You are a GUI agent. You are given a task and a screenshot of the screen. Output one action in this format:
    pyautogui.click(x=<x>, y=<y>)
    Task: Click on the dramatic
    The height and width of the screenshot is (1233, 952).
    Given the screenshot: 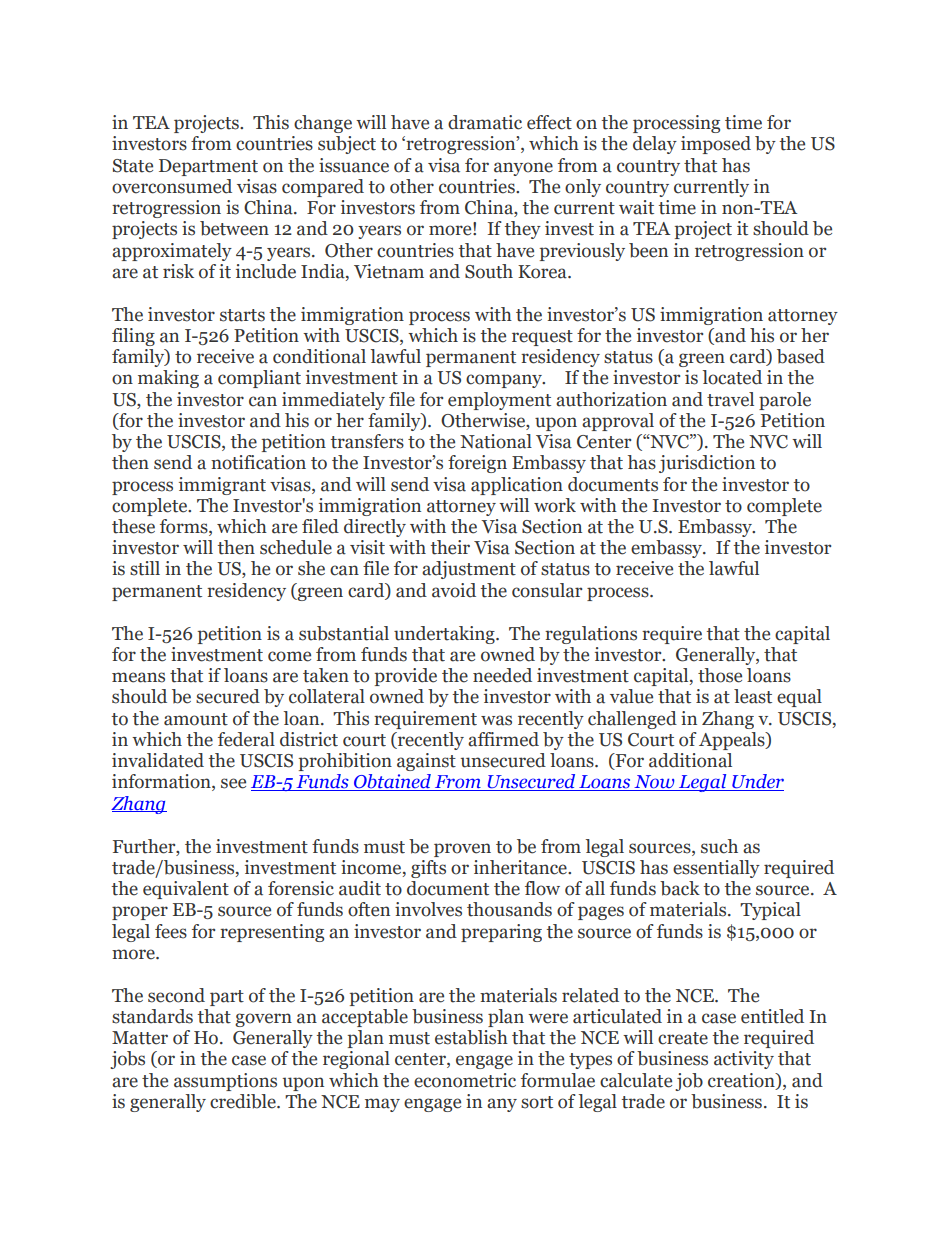 What is the action you would take?
    pyautogui.click(x=485, y=122)
